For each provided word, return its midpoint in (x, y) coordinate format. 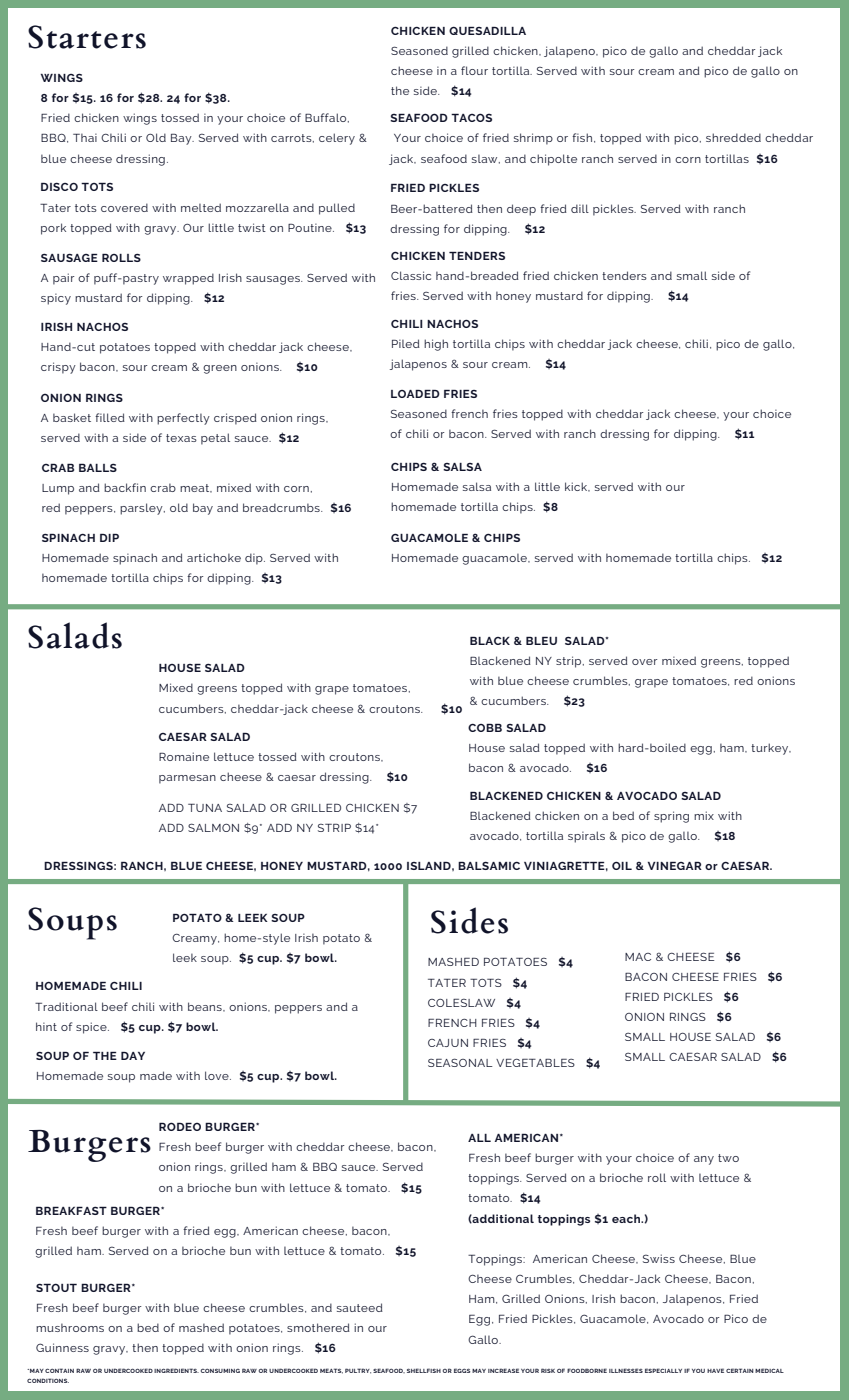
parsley (142, 509)
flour (474, 70)
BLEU (541, 641)
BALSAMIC (489, 866)
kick (577, 487)
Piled (406, 343)
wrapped (188, 279)
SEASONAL (460, 1062)
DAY (133, 1056)
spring (671, 817)
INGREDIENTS (176, 1370)
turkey (770, 749)
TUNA (205, 808)
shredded (733, 137)
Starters (87, 37)
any (704, 1160)
